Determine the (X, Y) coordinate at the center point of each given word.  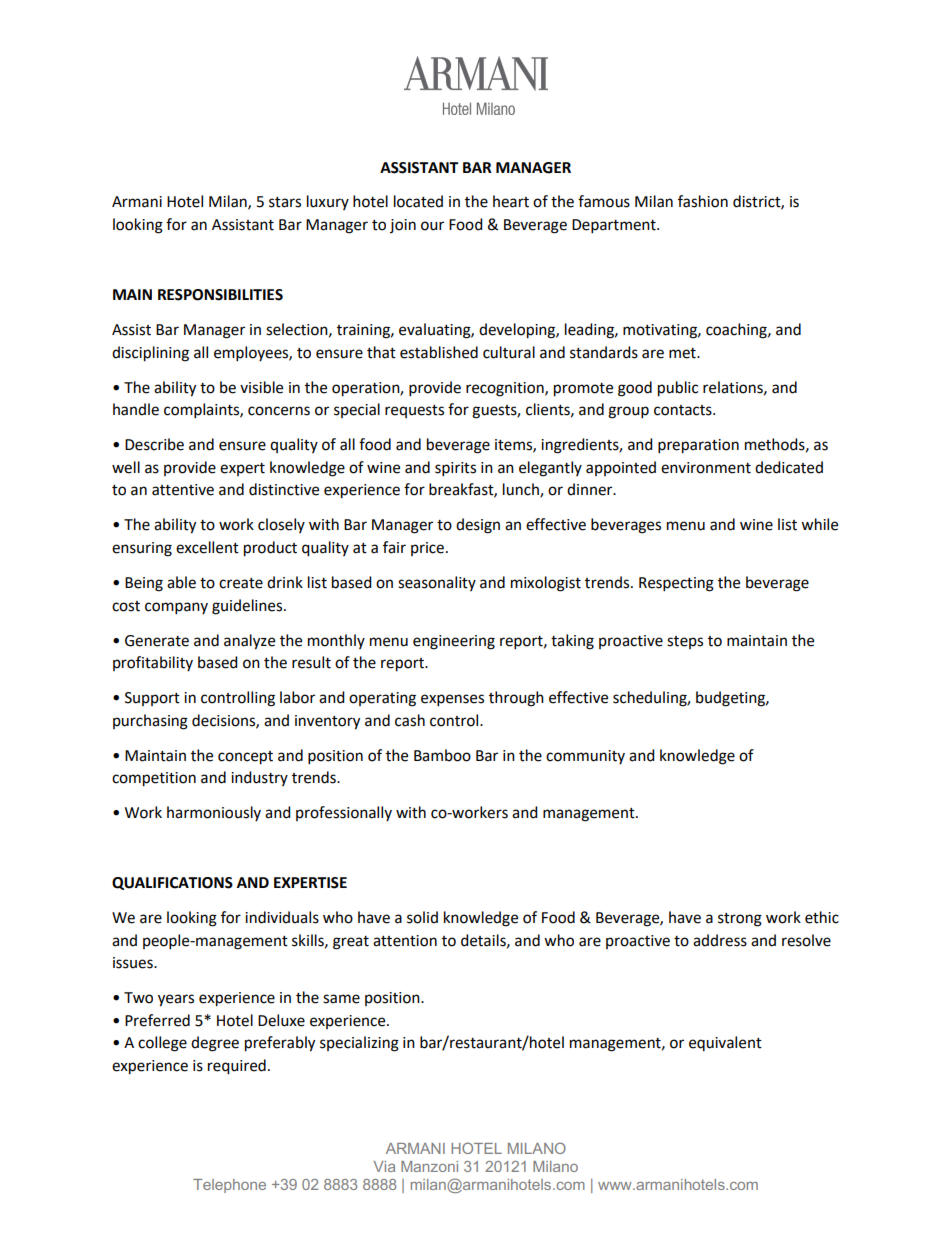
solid (422, 917)
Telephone (229, 1186)
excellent (207, 547)
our (432, 226)
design (478, 526)
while (819, 524)
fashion (703, 201)
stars (285, 202)
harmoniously (214, 813)
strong (740, 920)
